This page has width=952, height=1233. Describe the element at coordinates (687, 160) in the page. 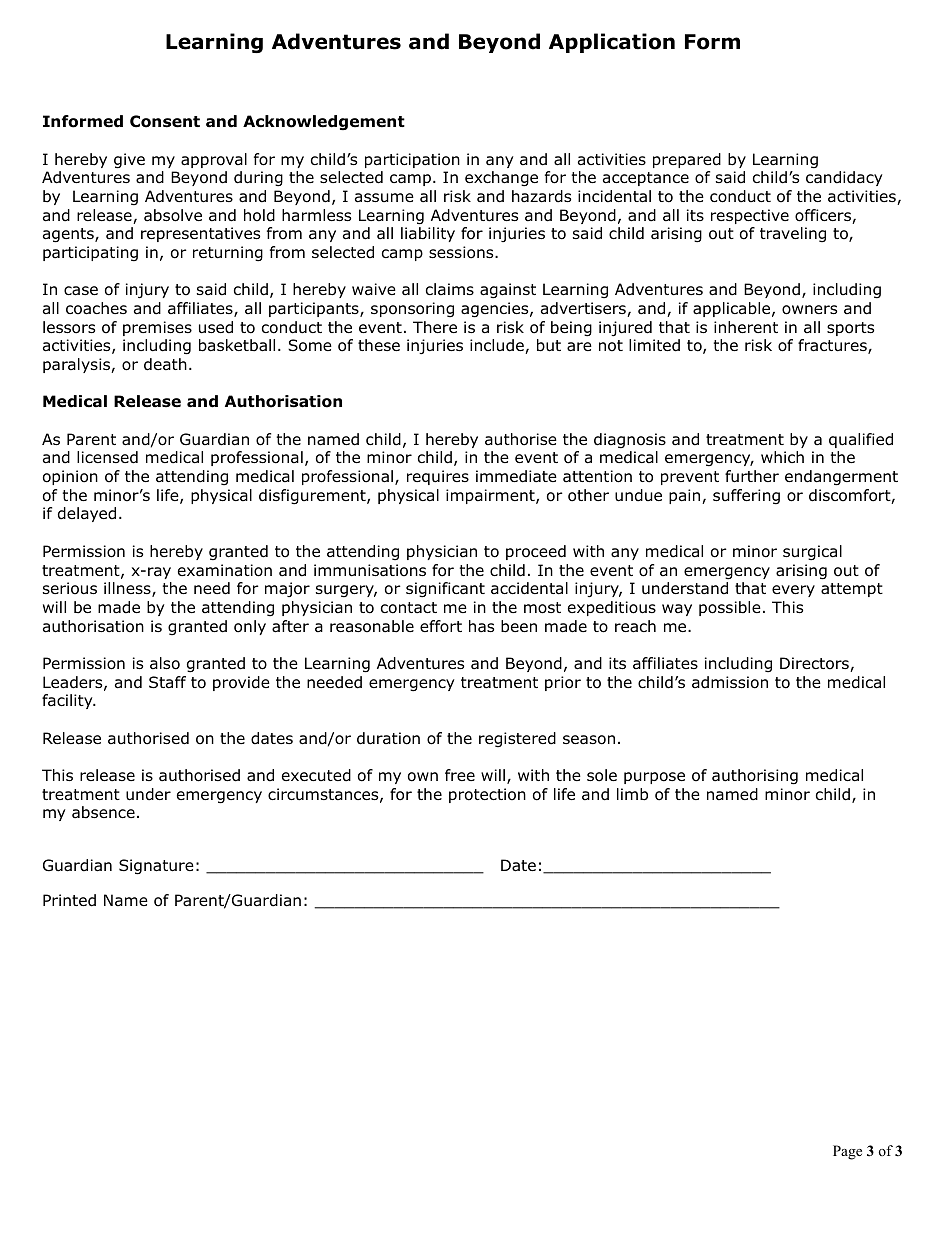

I see `prepared` at that location.
